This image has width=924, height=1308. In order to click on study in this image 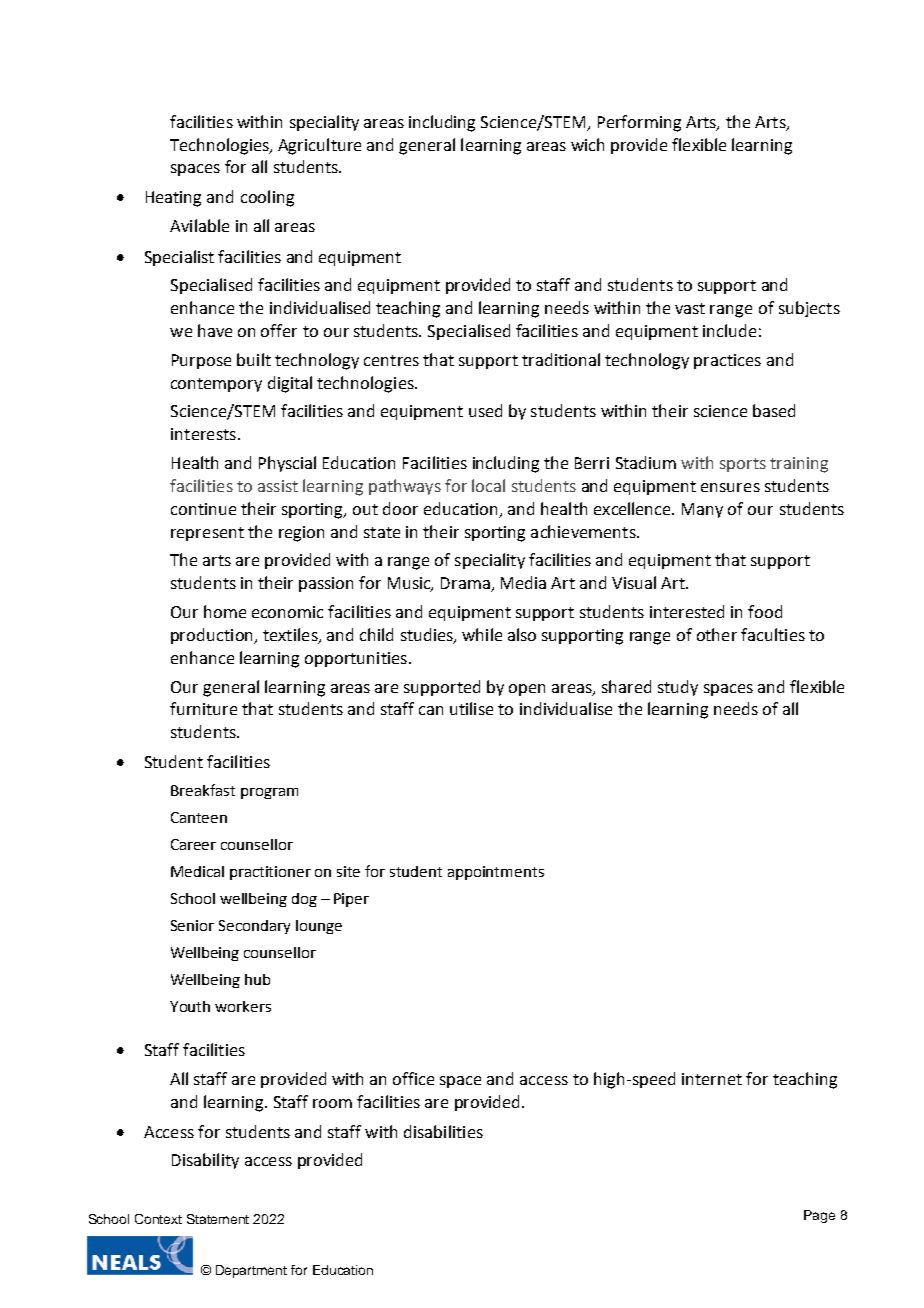, I will do `click(678, 688)`.
